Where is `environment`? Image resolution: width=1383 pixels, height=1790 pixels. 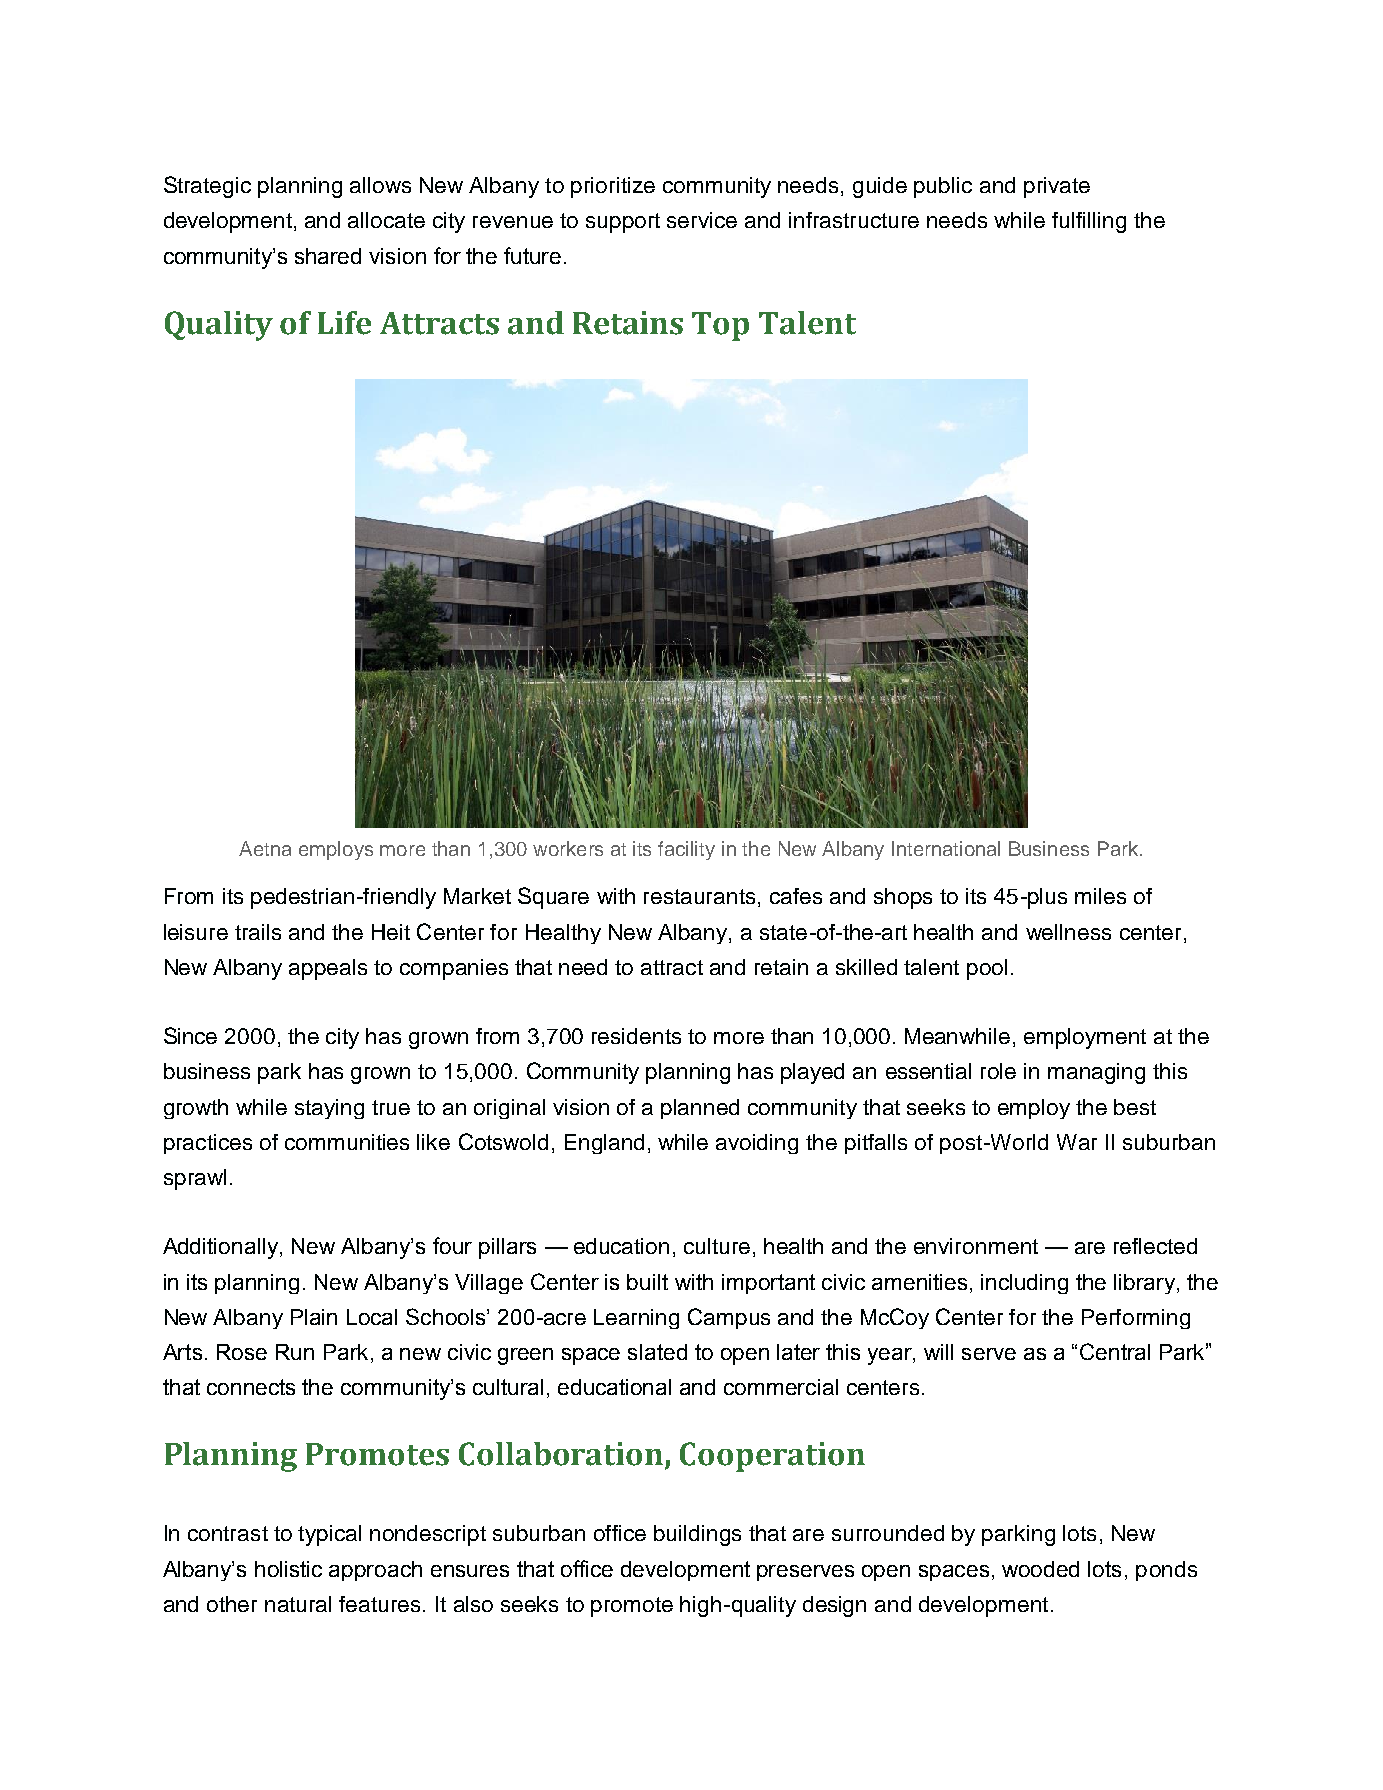
environment is located at coordinates (976, 1246).
